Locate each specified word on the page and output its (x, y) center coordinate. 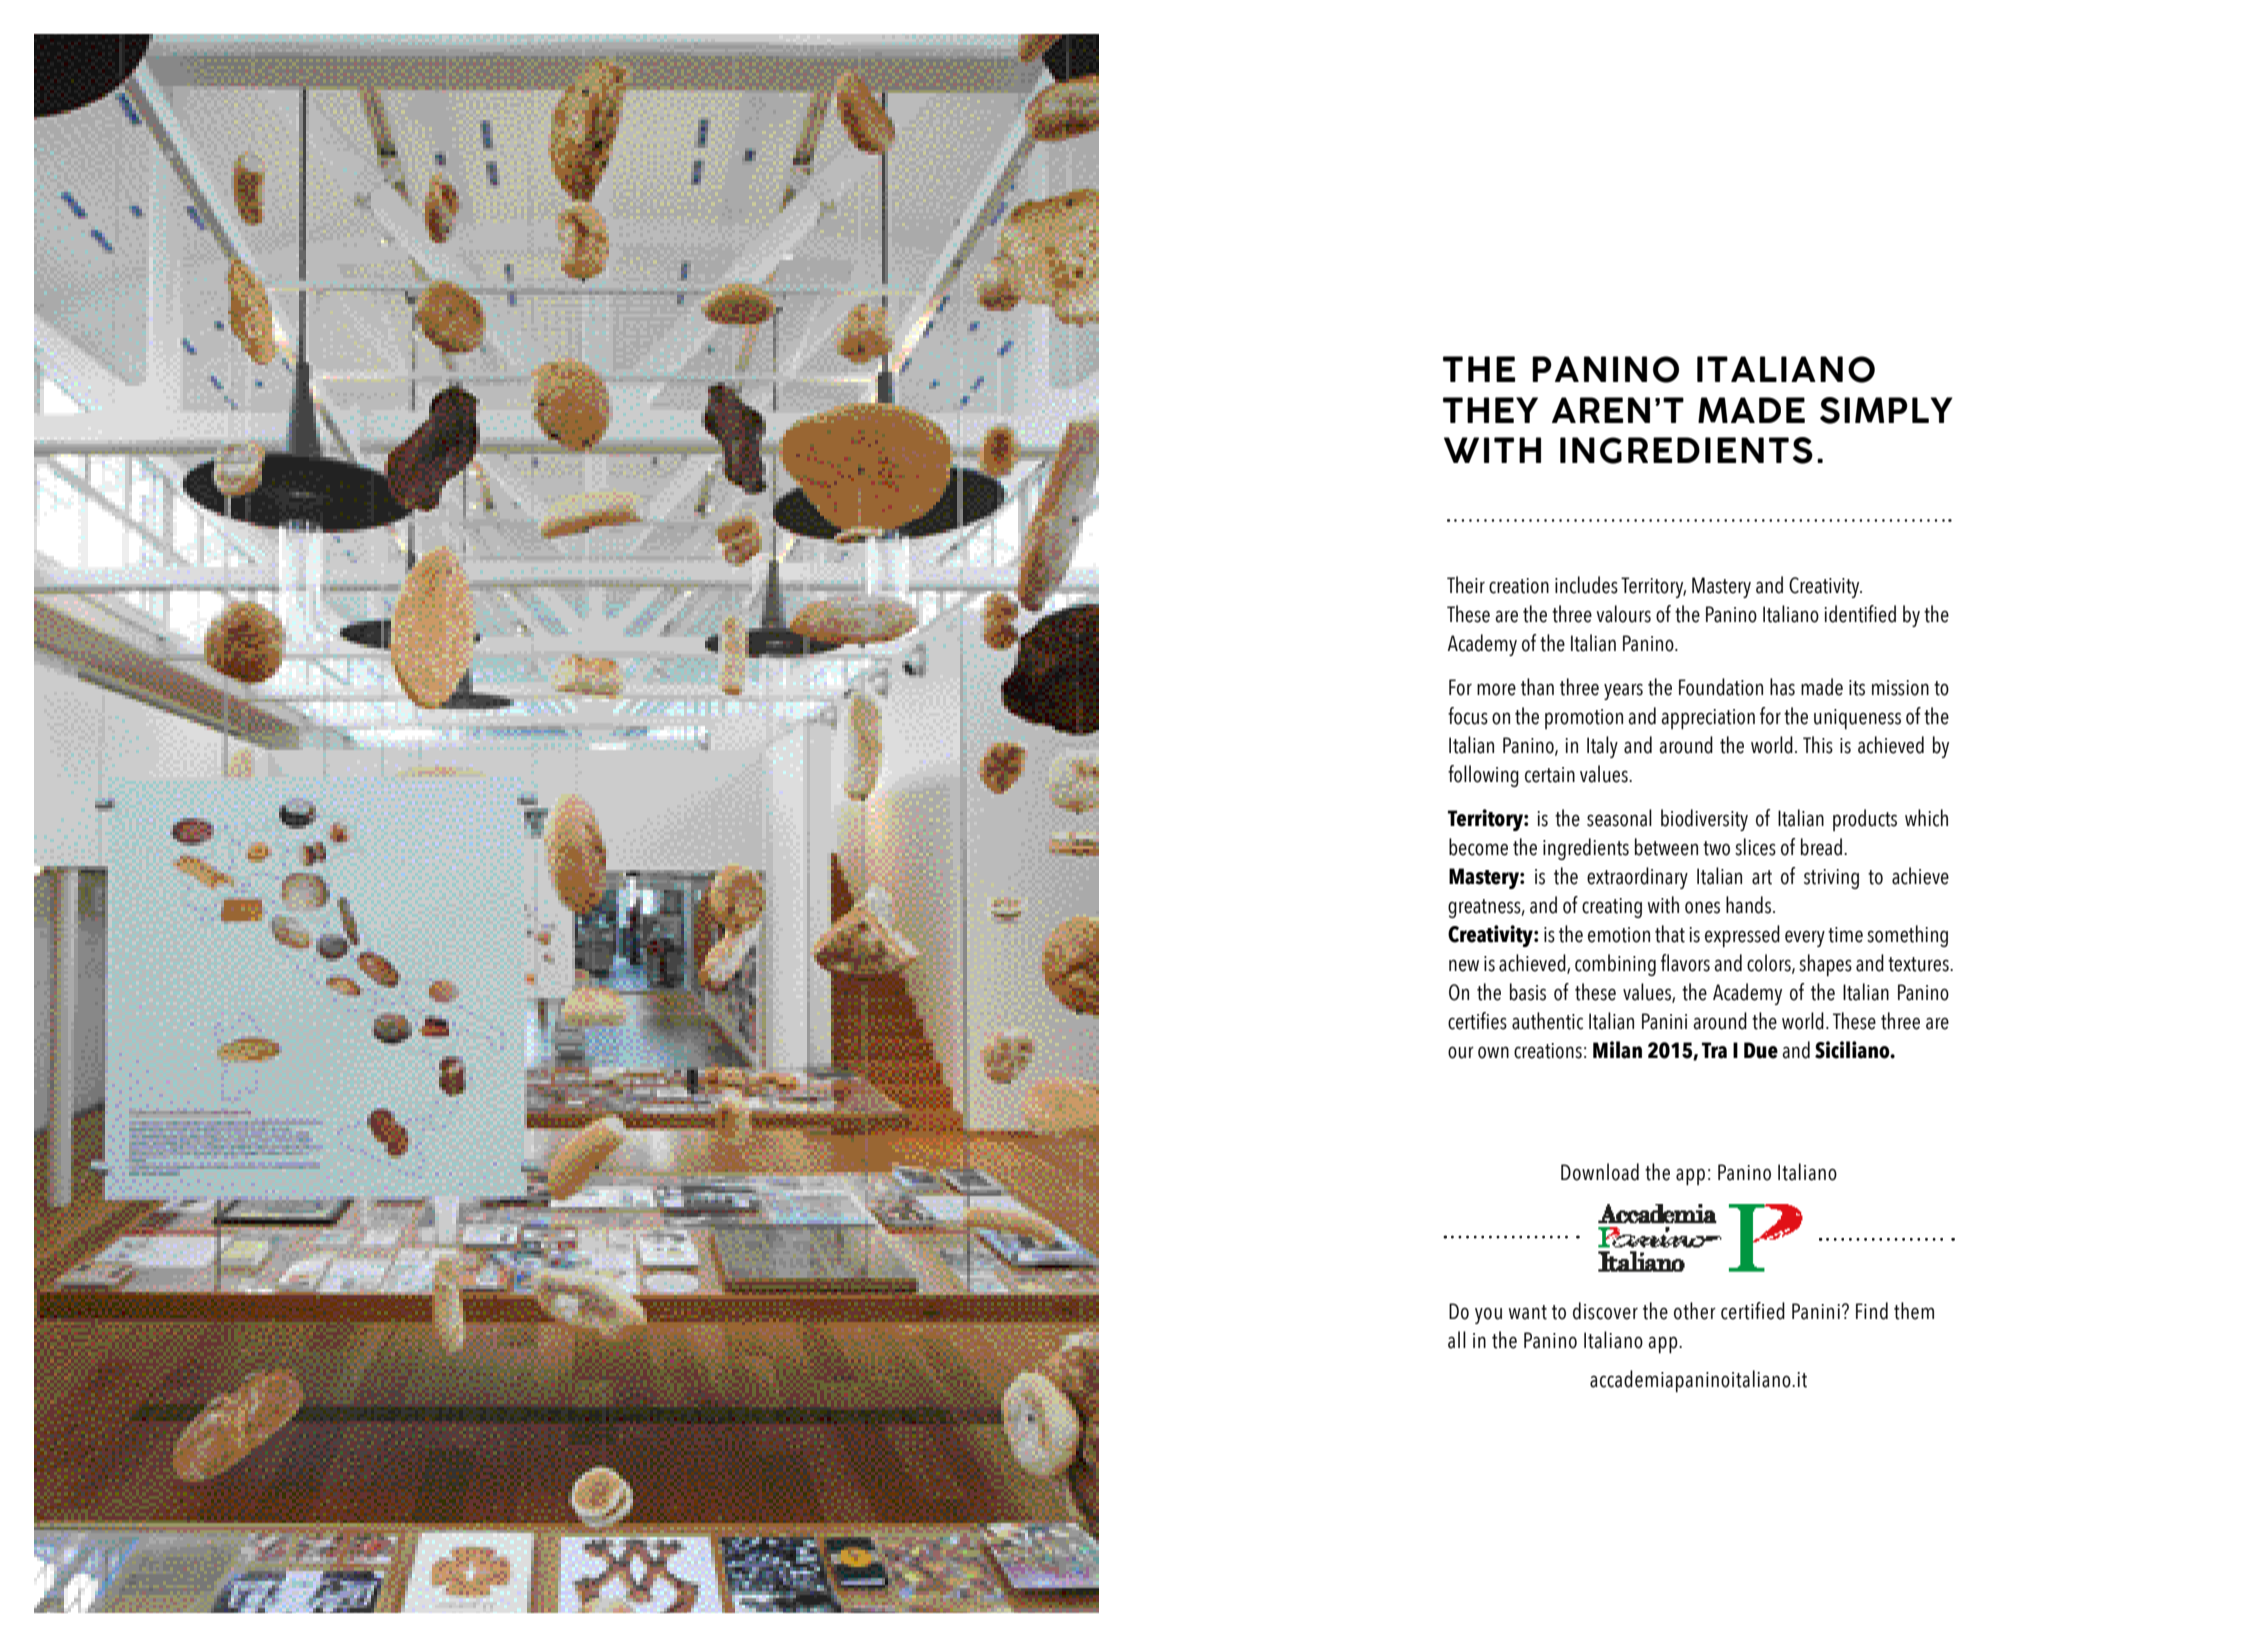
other (1695, 1311)
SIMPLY (1886, 410)
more (1496, 689)
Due (1761, 1050)
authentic (1547, 1021)
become (1478, 847)
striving (1831, 879)
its (1857, 688)
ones (1702, 907)
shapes (1825, 965)
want (1528, 1312)
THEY (1490, 410)
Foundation (1721, 687)
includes (1586, 585)
